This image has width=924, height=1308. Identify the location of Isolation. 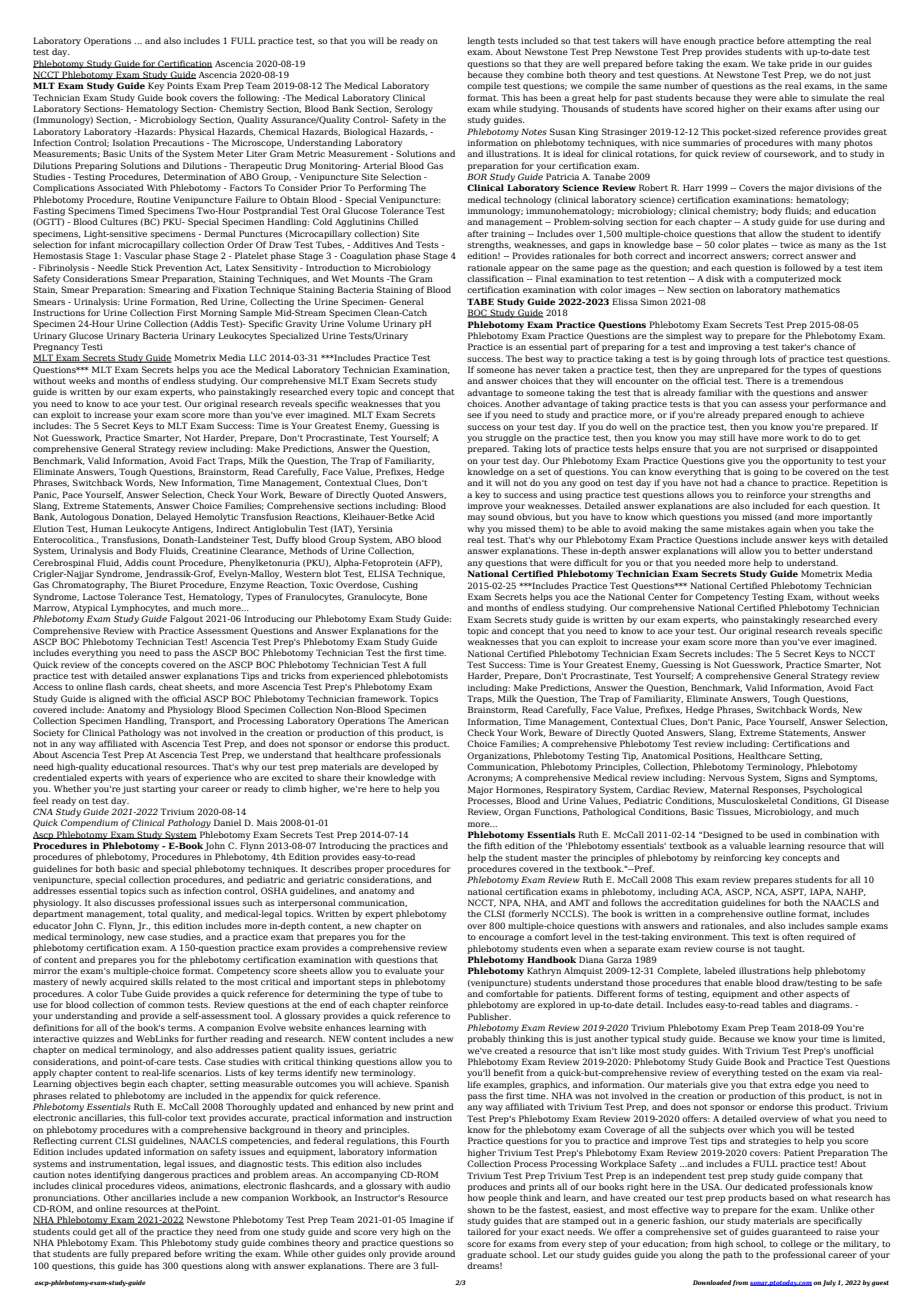
(131, 142).
